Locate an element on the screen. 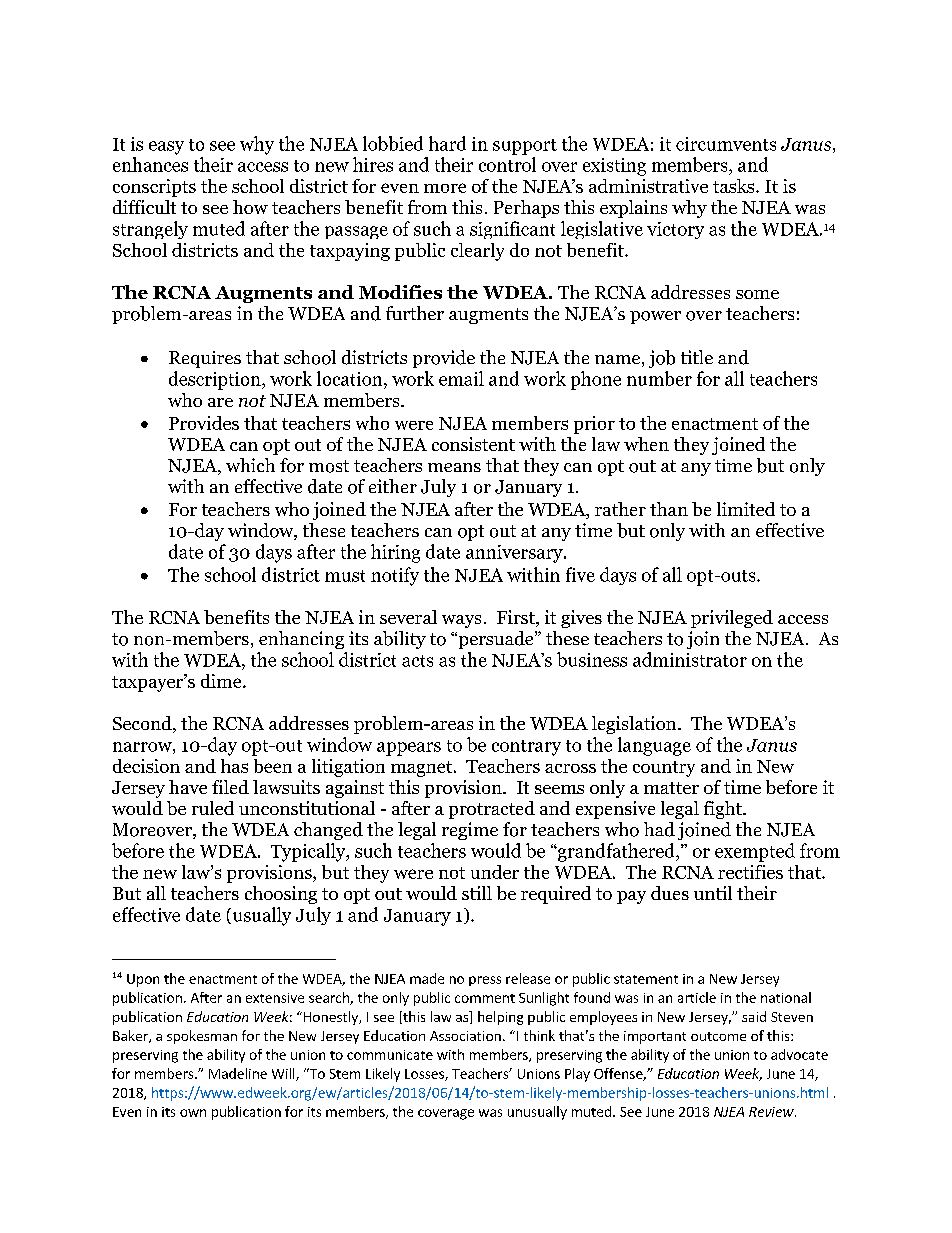 The image size is (952, 1233). own is located at coordinates (193, 1113).
